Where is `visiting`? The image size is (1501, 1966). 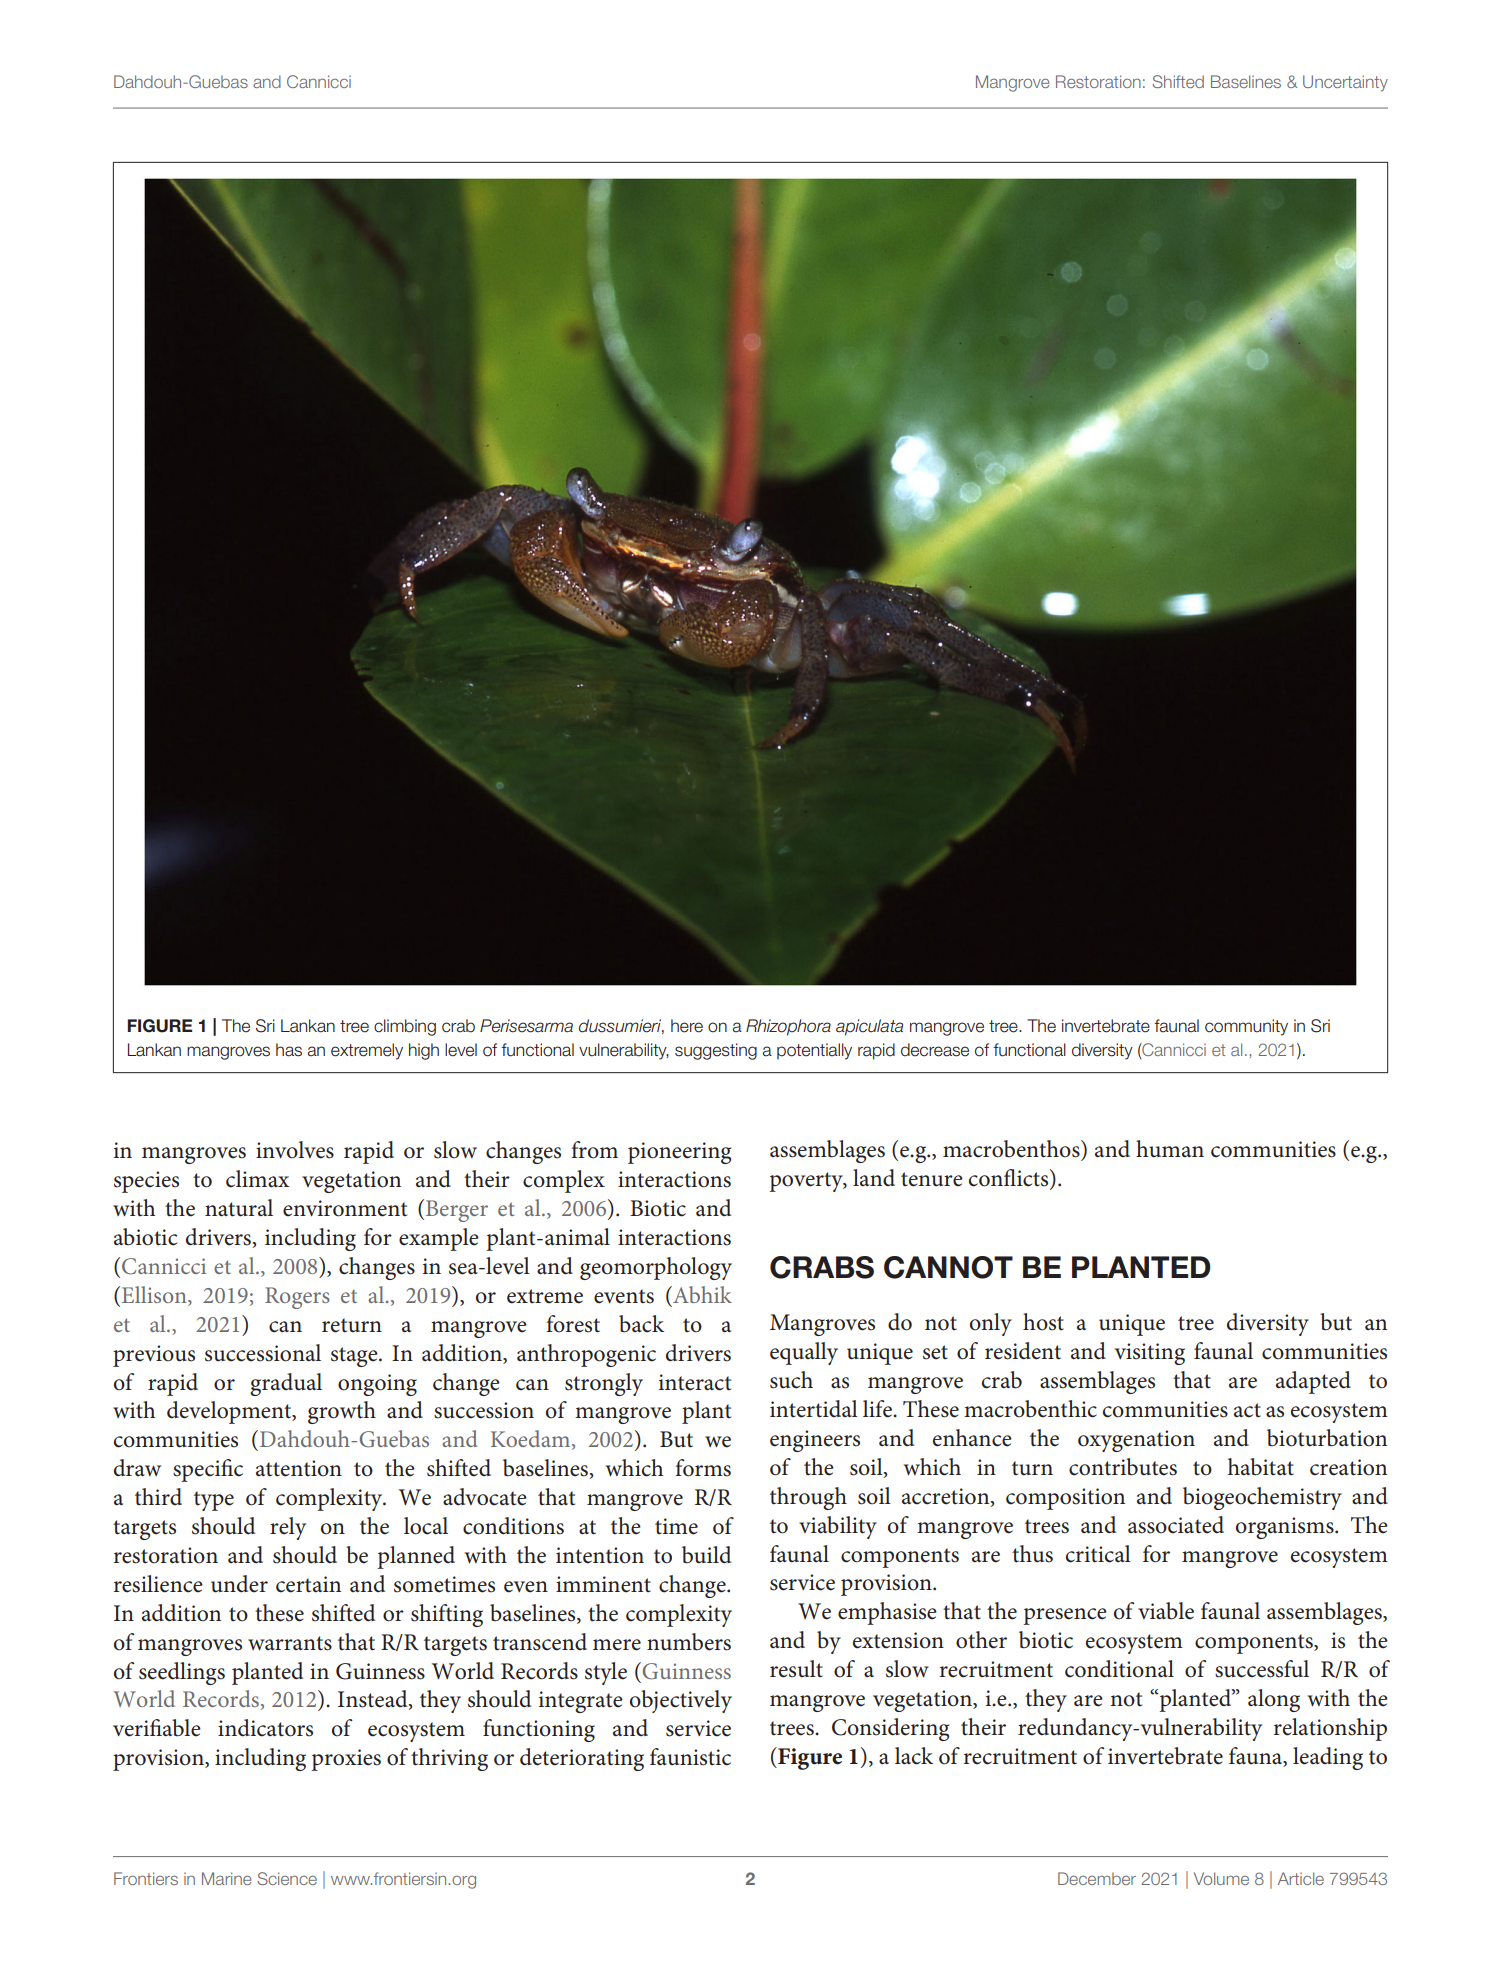
visiting is located at coordinates (1150, 1354).
